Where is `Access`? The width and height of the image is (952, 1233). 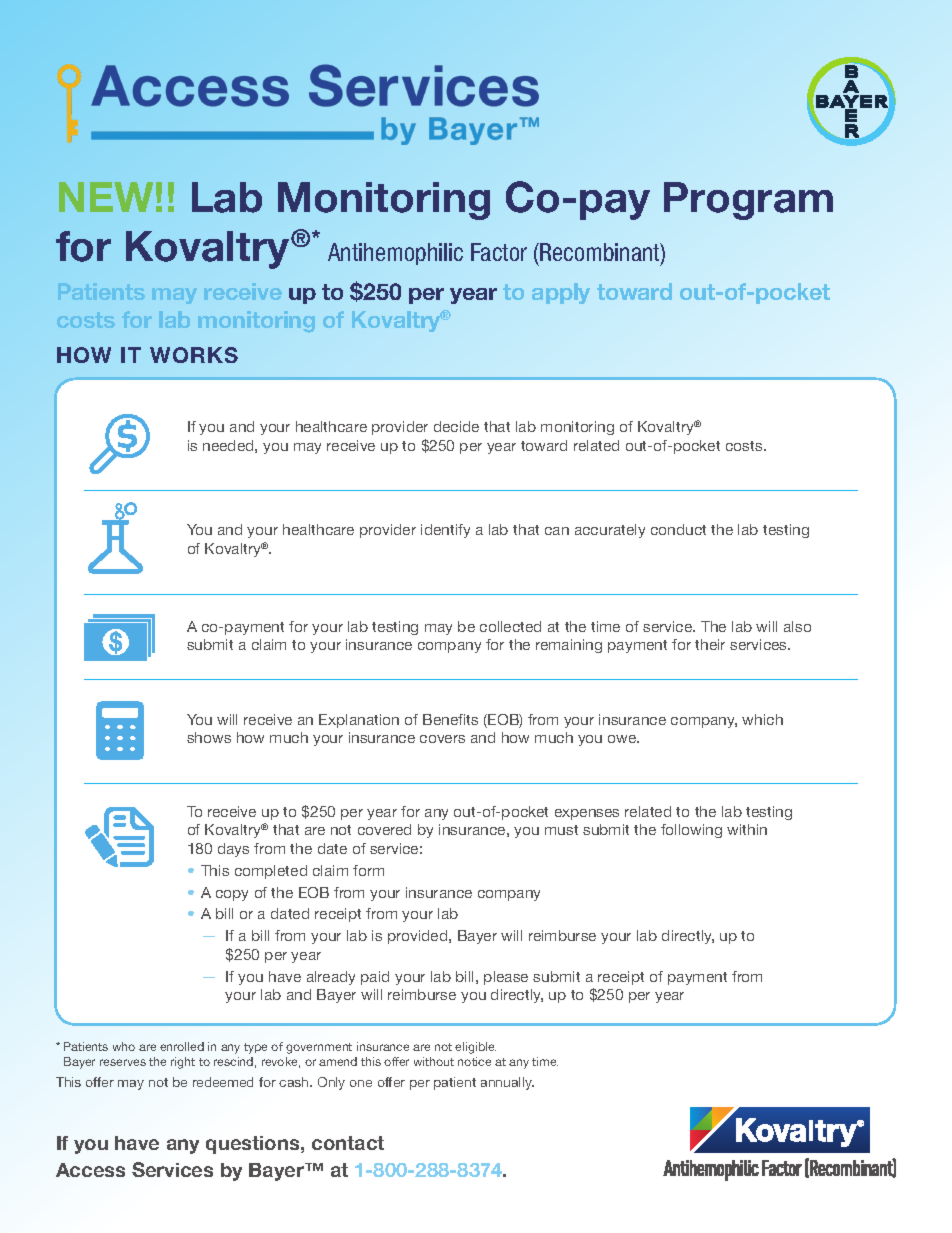
Access is located at coordinates (90, 1170).
